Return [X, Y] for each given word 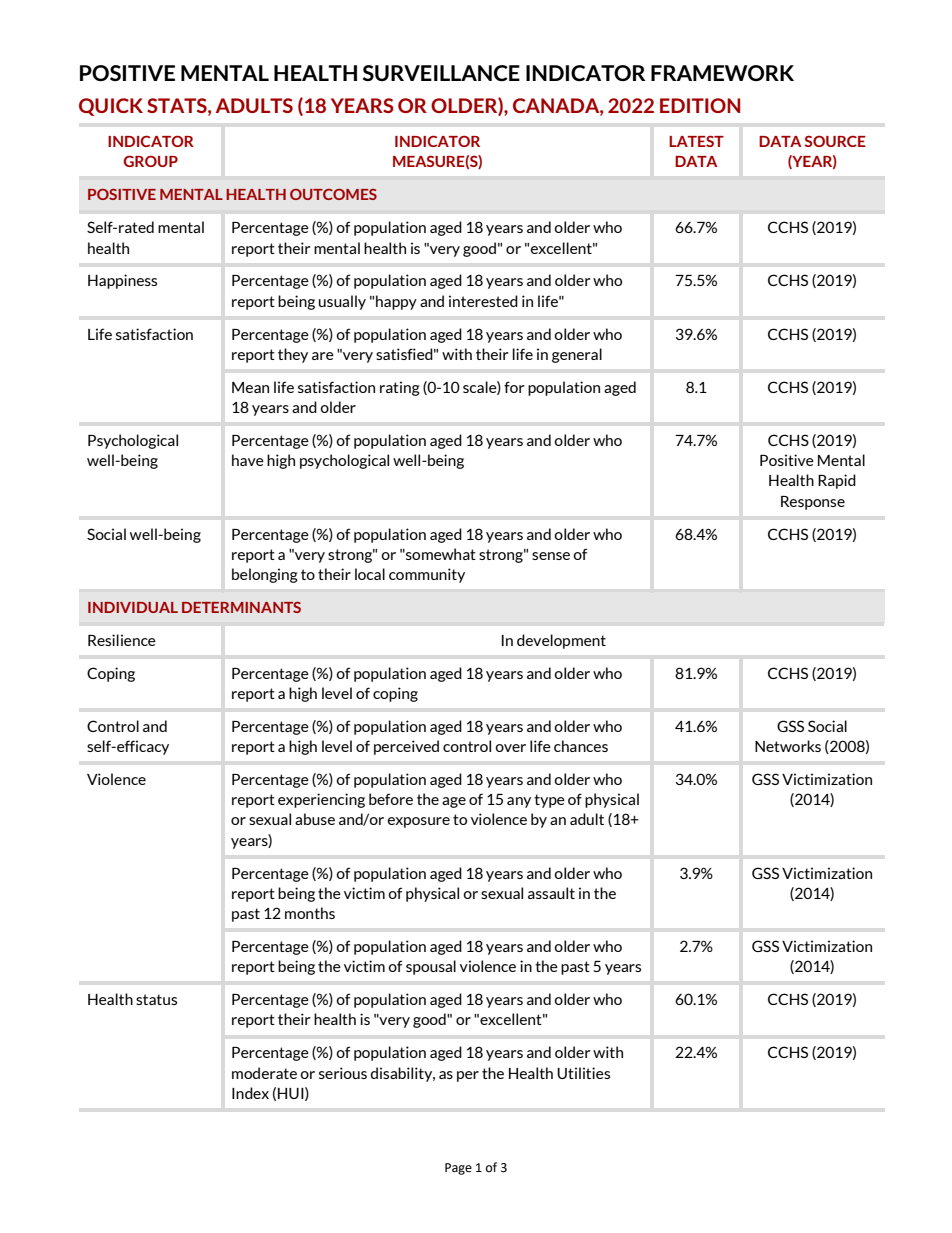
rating [400, 388]
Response [813, 503]
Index [250, 1093]
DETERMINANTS [241, 607]
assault [551, 893]
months [310, 913]
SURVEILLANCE [441, 73]
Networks [788, 746]
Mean [250, 387]
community [427, 575]
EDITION [700, 105]
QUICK [111, 107]
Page [458, 1169]
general [577, 355]
